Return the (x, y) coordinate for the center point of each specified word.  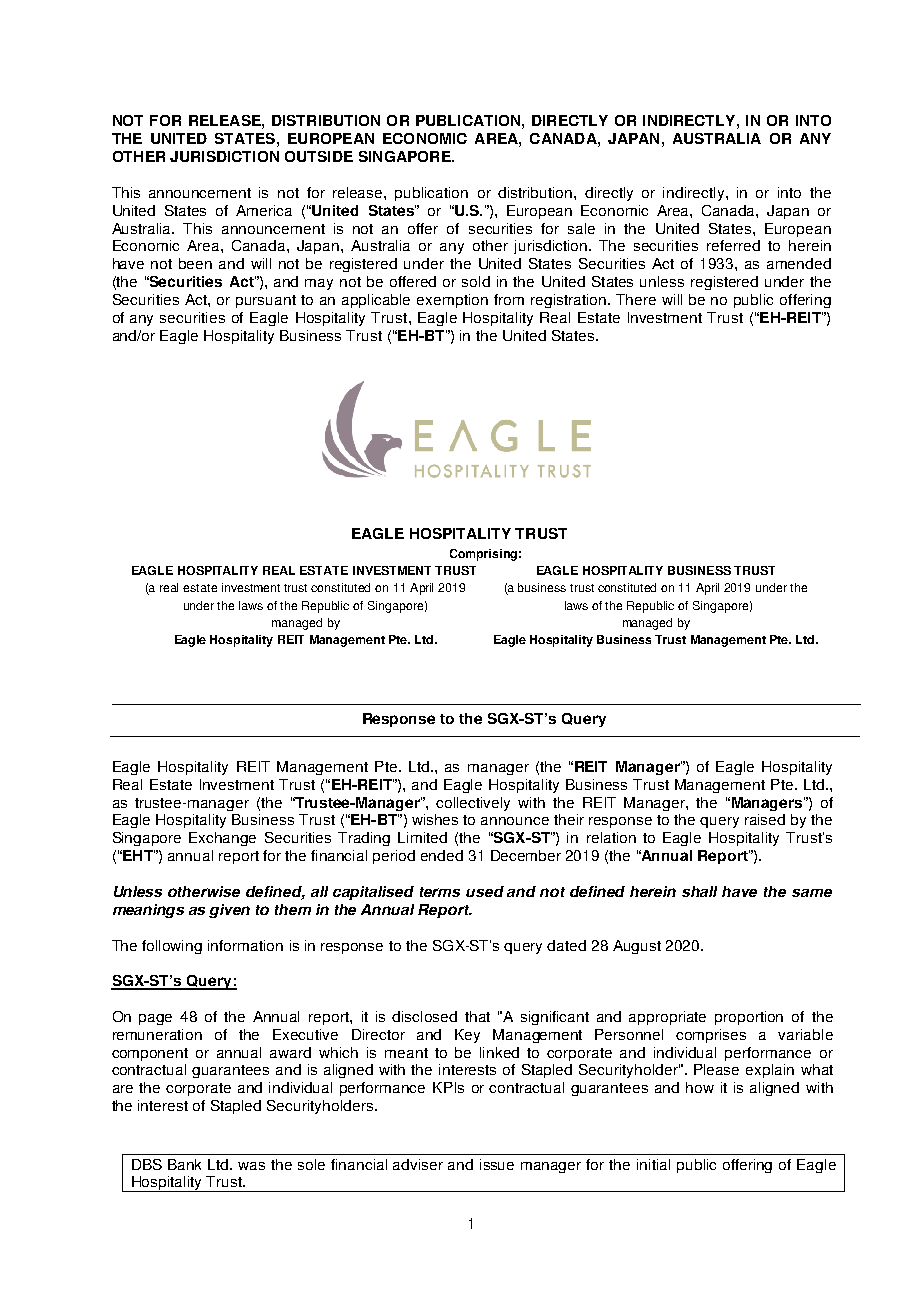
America (264, 210)
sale (581, 228)
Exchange (222, 839)
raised (765, 819)
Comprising (483, 555)
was (251, 1166)
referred (733, 245)
